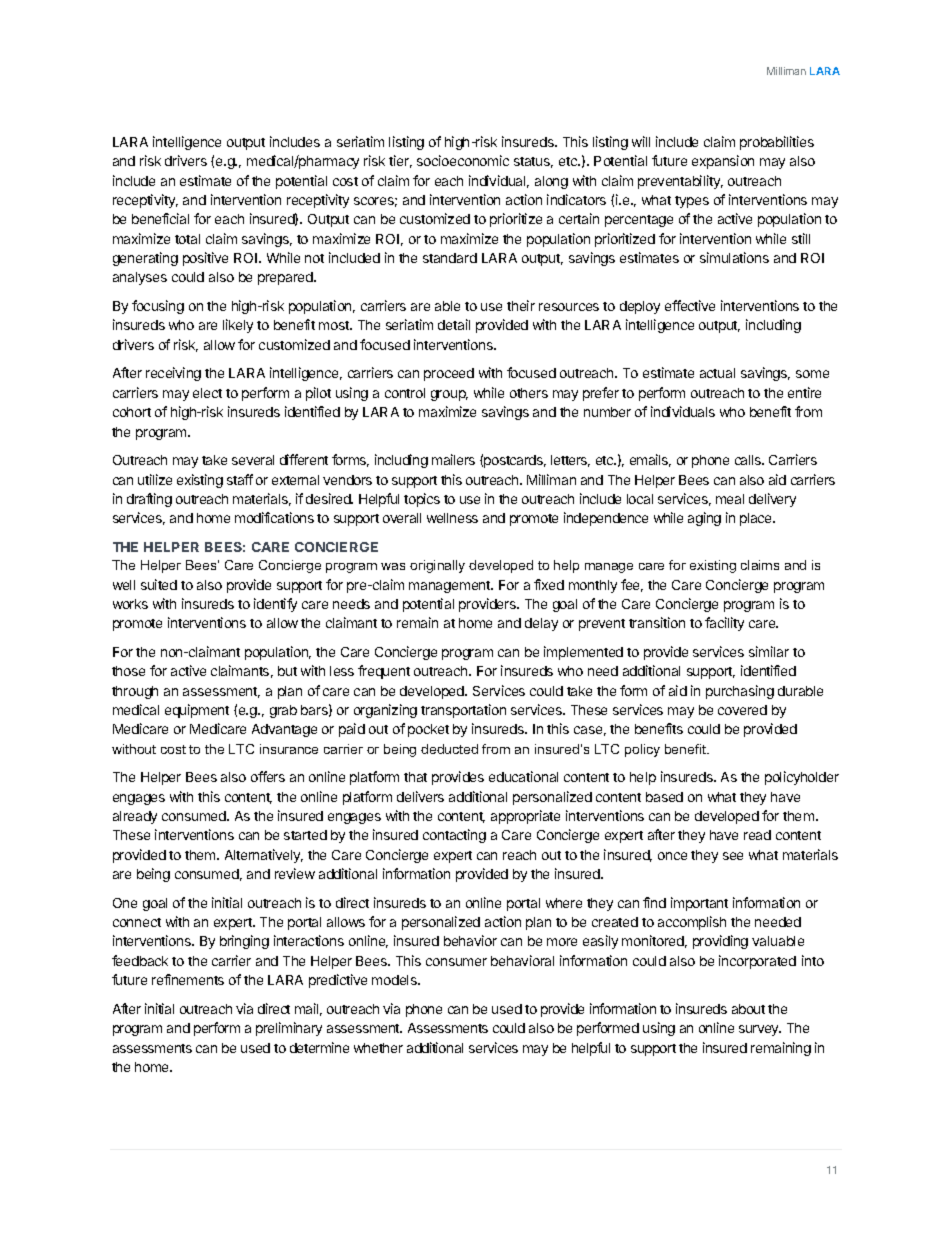 The height and width of the screenshot is (1233, 952). What do you see at coordinates (723, 162) in the screenshot?
I see `expansion` at bounding box center [723, 162].
